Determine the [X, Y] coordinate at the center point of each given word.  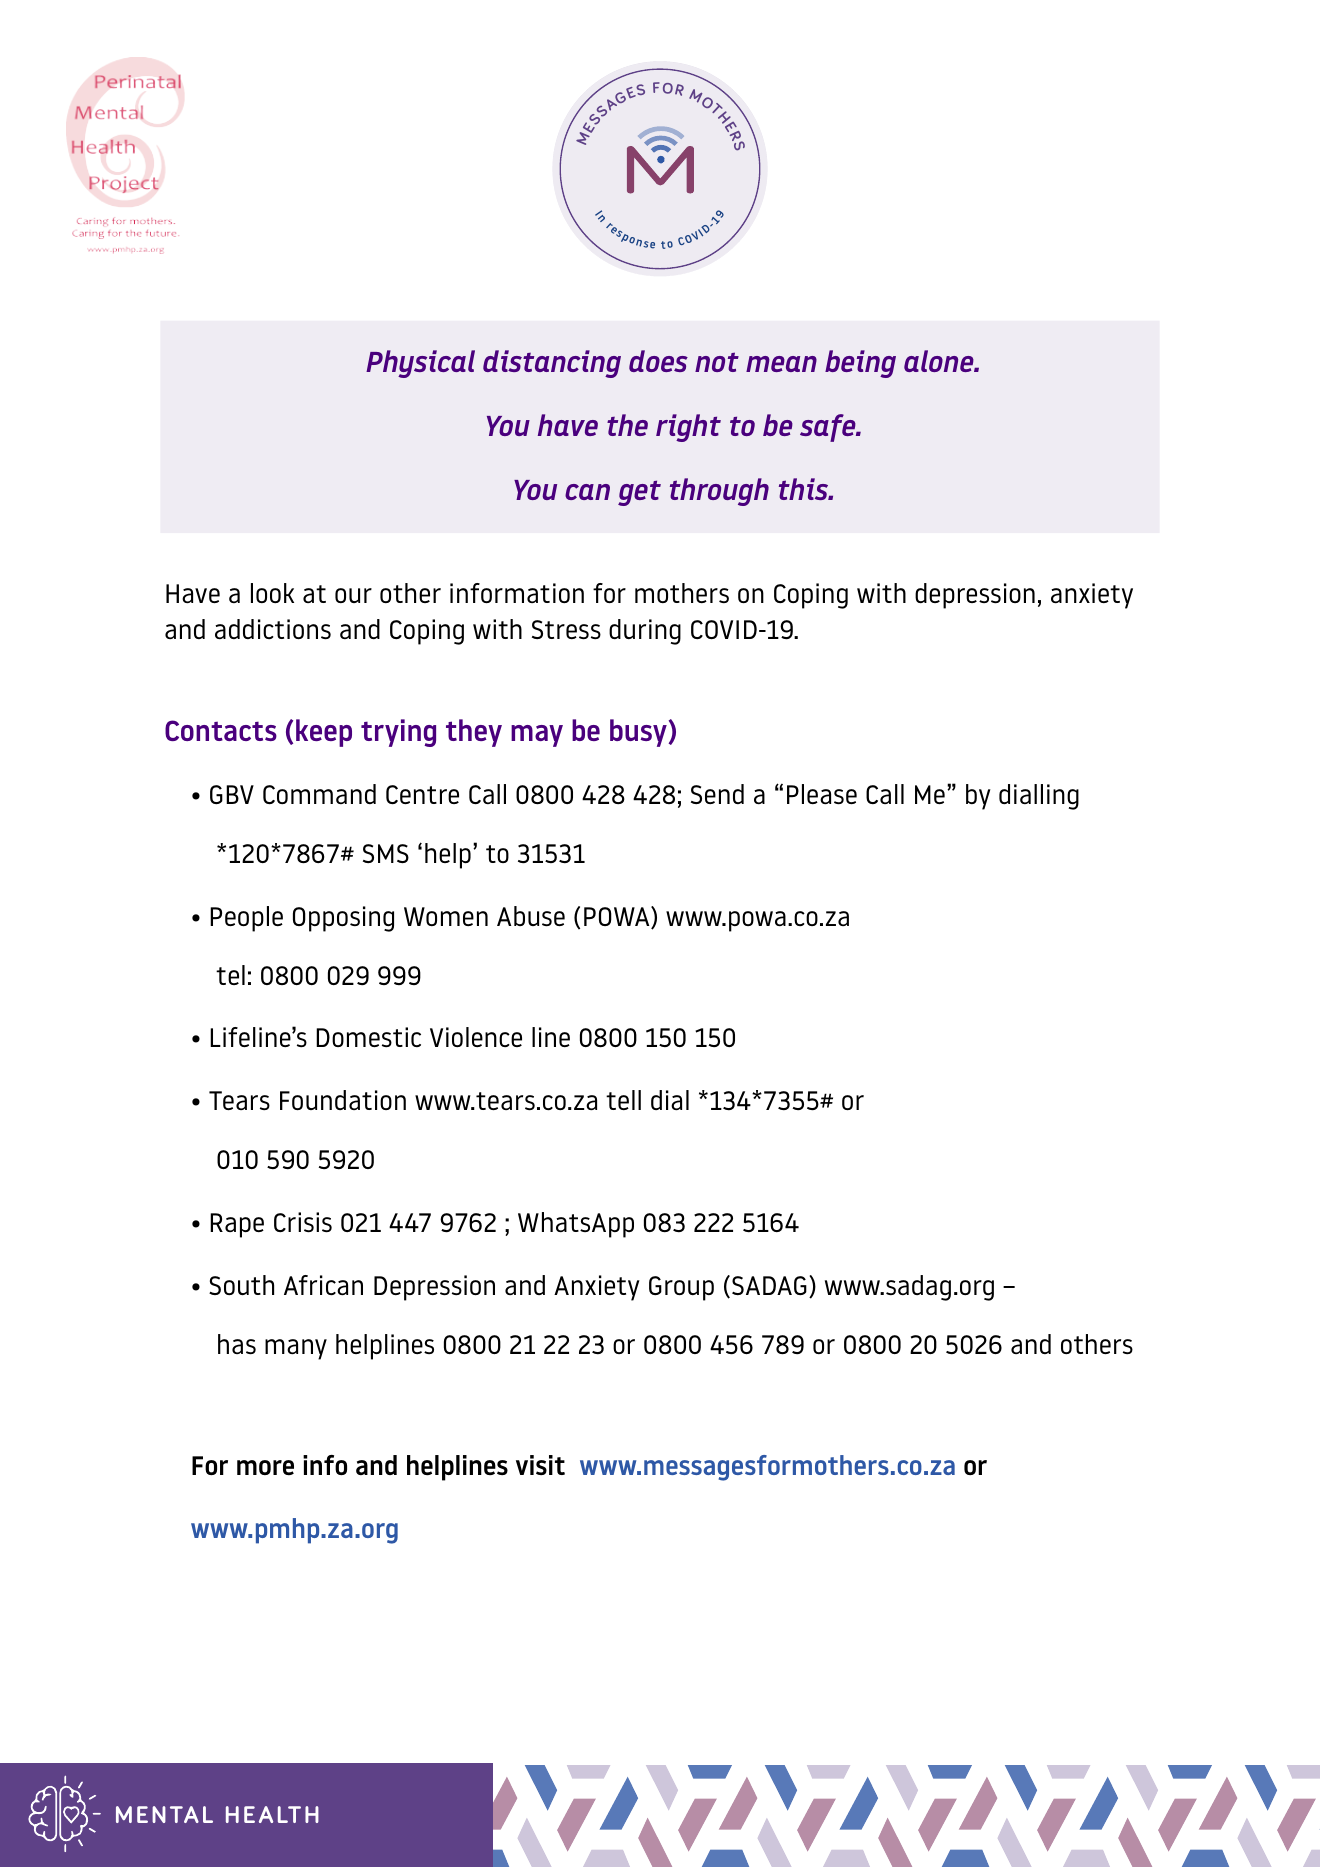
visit [540, 1465]
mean [781, 364]
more [265, 1467]
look [272, 593]
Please [822, 794]
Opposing [343, 919]
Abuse [531, 916]
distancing [552, 364]
